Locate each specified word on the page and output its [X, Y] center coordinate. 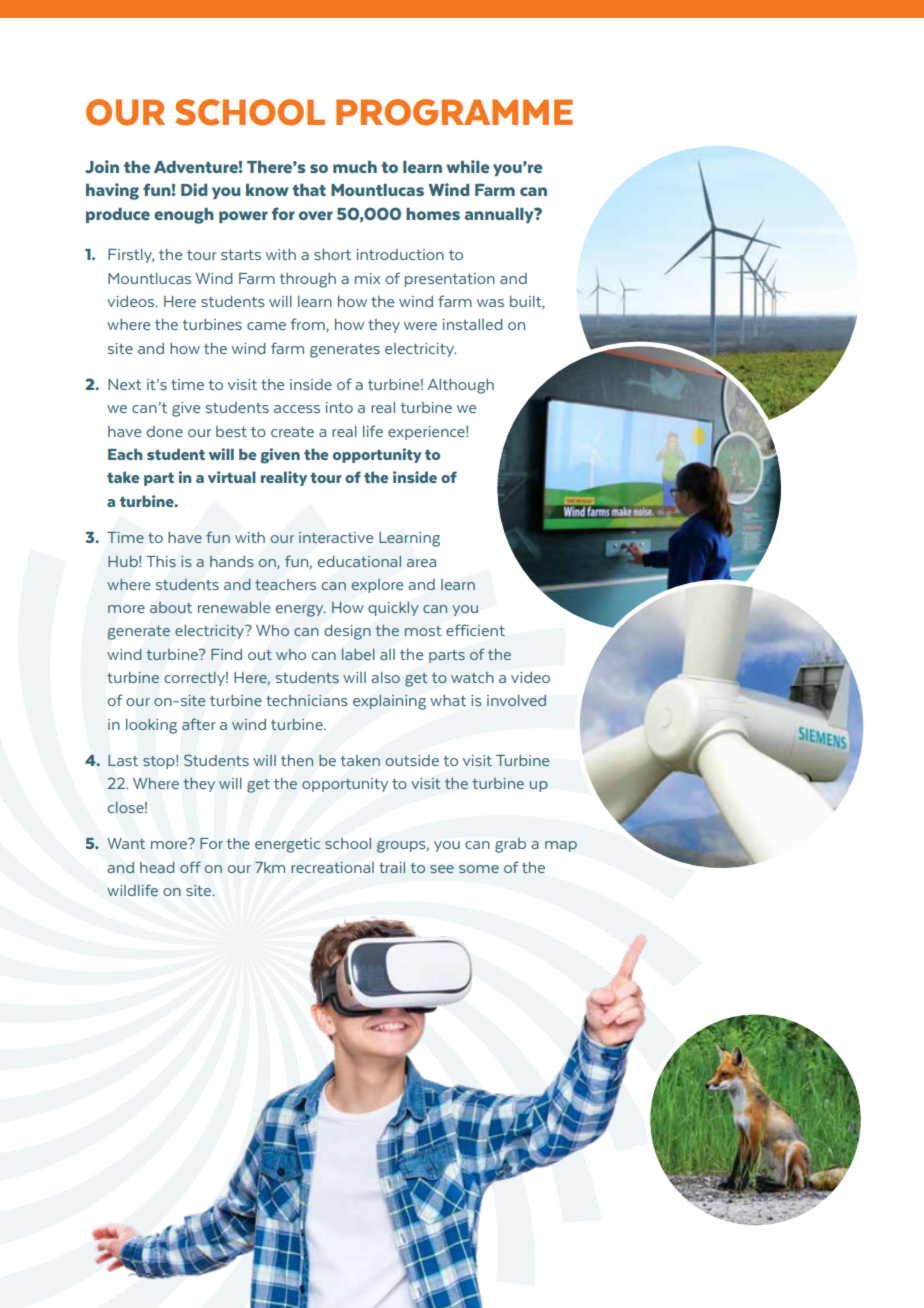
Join [102, 167]
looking [151, 726]
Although [460, 386]
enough [184, 216]
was [490, 303]
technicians [307, 700]
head [157, 867]
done [165, 431]
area [421, 563]
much [355, 167]
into [339, 407]
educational [359, 561]
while [468, 166]
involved [516, 700]
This [161, 561]
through [307, 280]
